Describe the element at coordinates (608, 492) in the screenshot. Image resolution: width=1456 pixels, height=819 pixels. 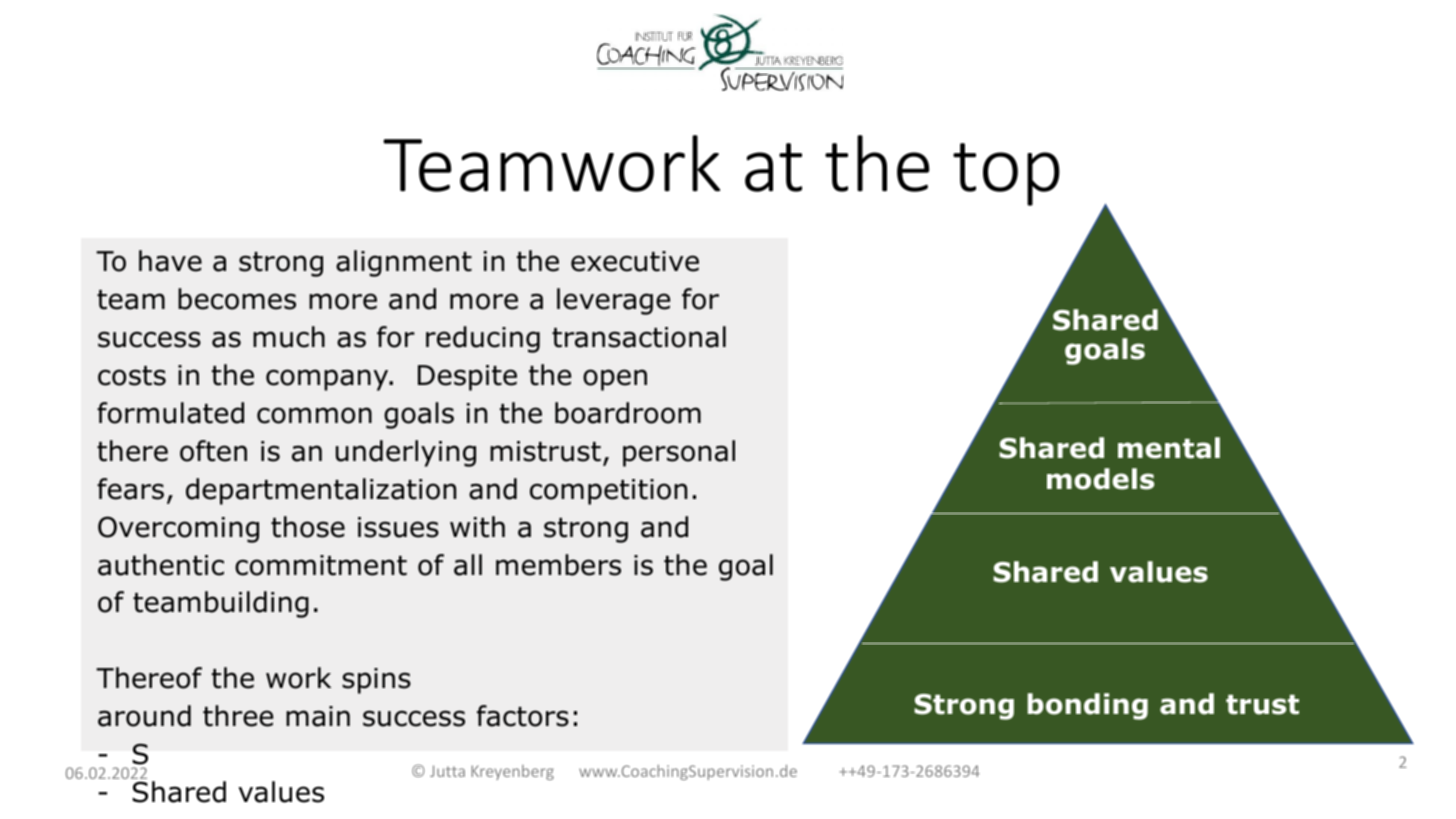
I see `competition` at that location.
